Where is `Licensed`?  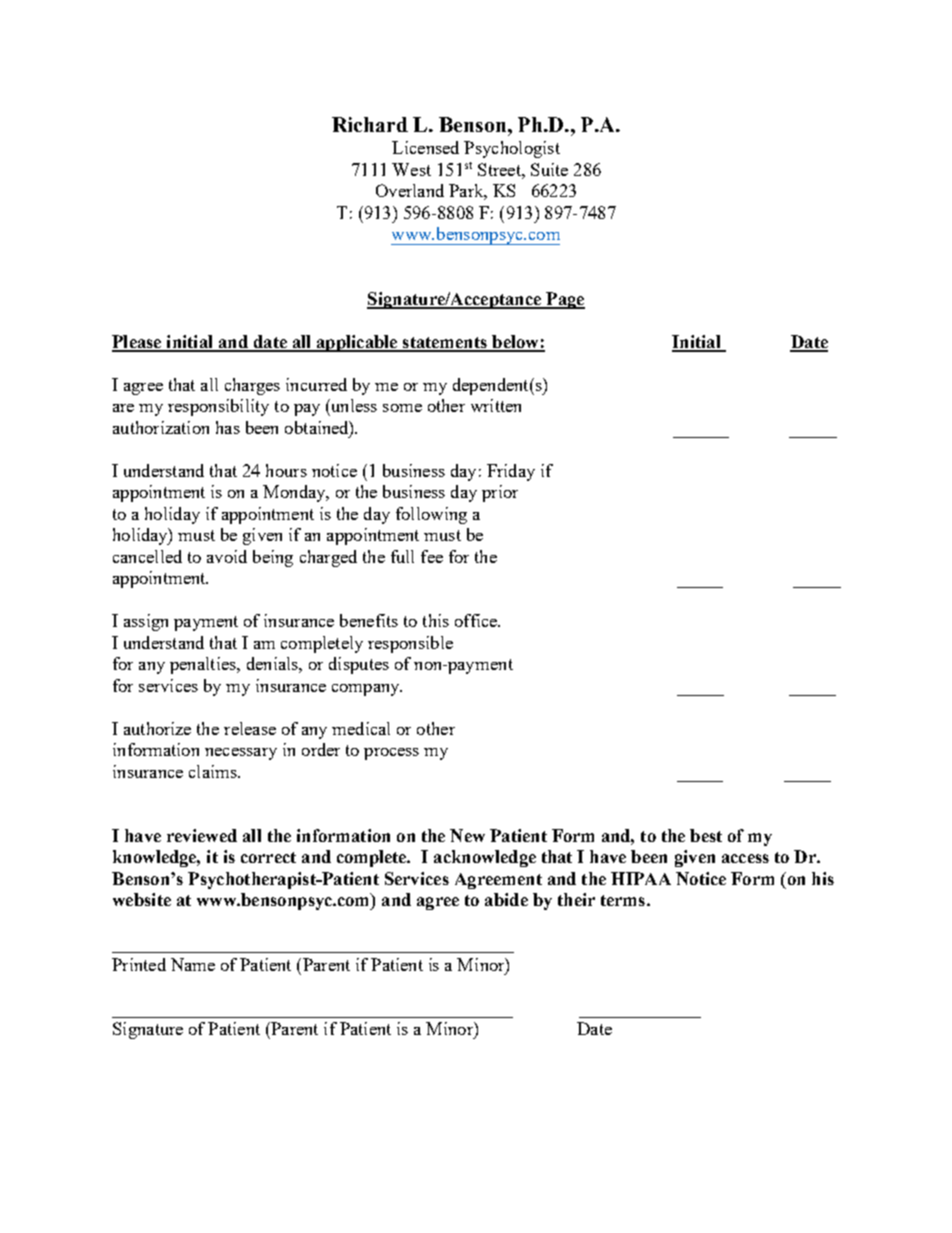 Licensed is located at coordinates (425, 147).
